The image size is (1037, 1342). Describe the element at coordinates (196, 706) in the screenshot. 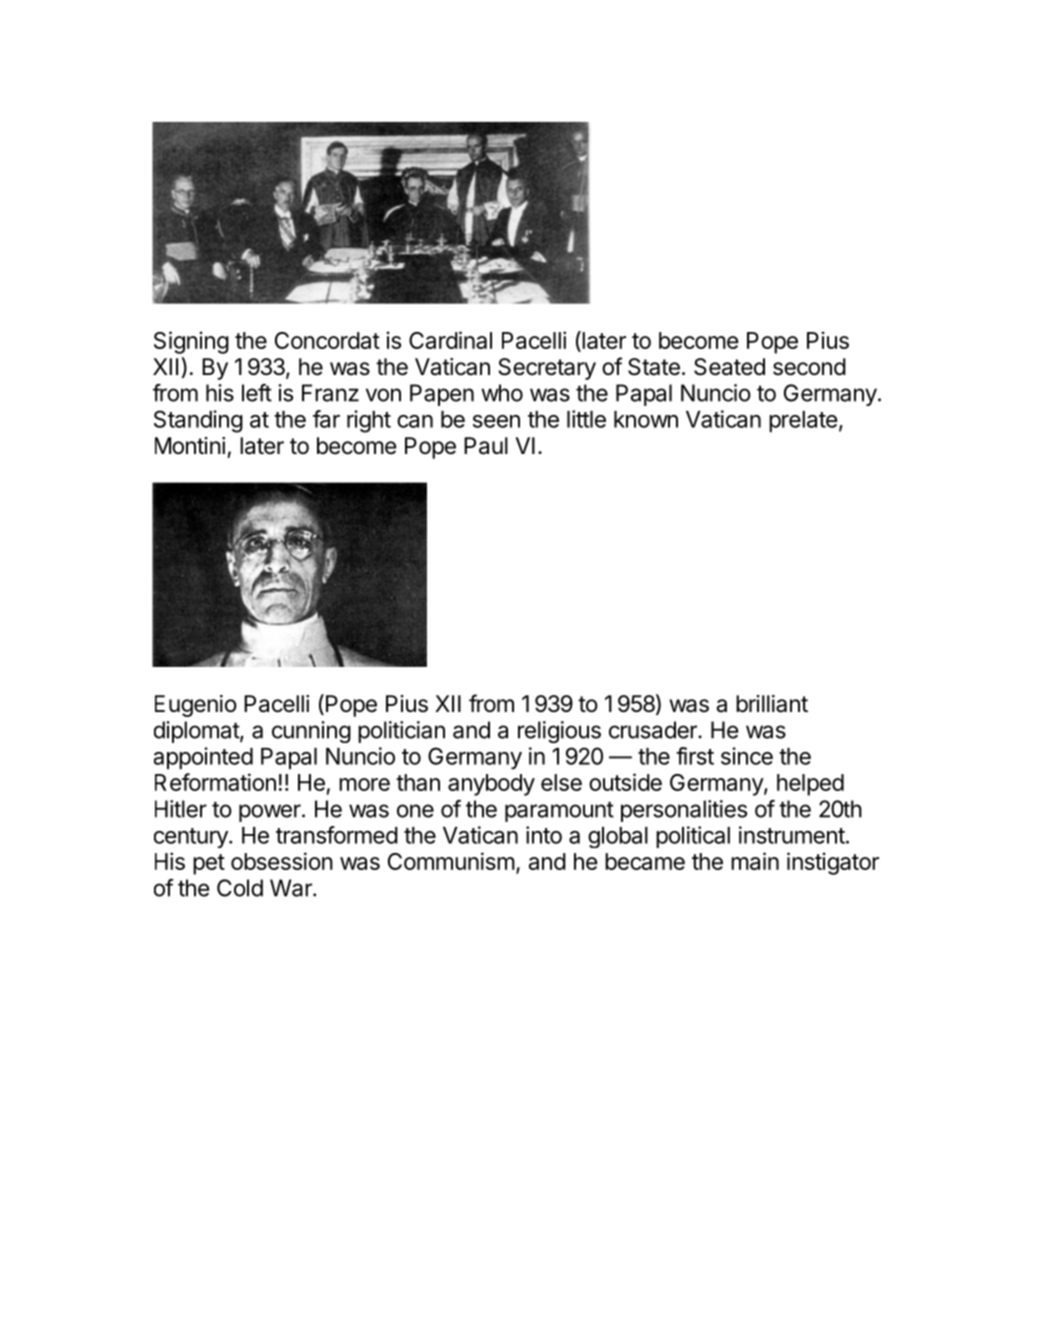

I see `Eugenio` at that location.
